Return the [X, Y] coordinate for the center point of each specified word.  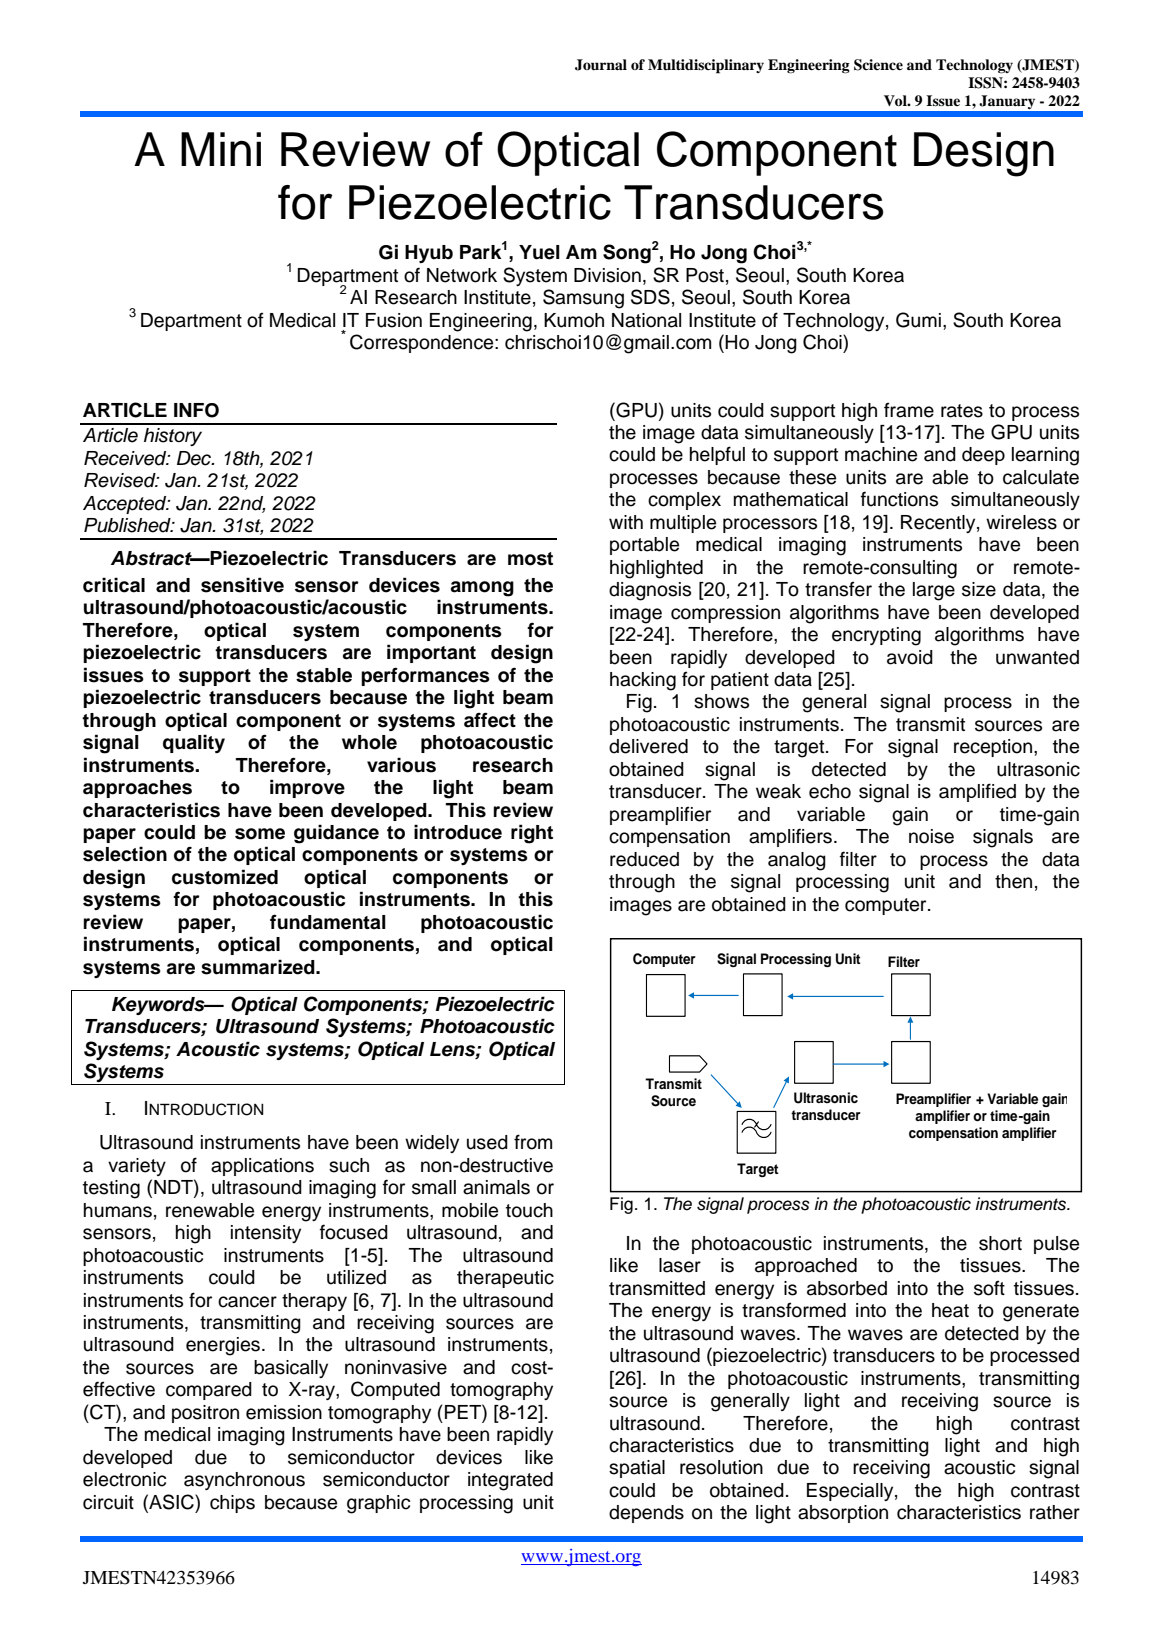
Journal [601, 65]
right [532, 834]
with [626, 522]
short [1000, 1243]
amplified [977, 792]
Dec [195, 458]
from [533, 1142]
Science [878, 65]
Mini [221, 149]
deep [983, 456]
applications [262, 1167]
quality [194, 743]
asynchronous [244, 1481]
